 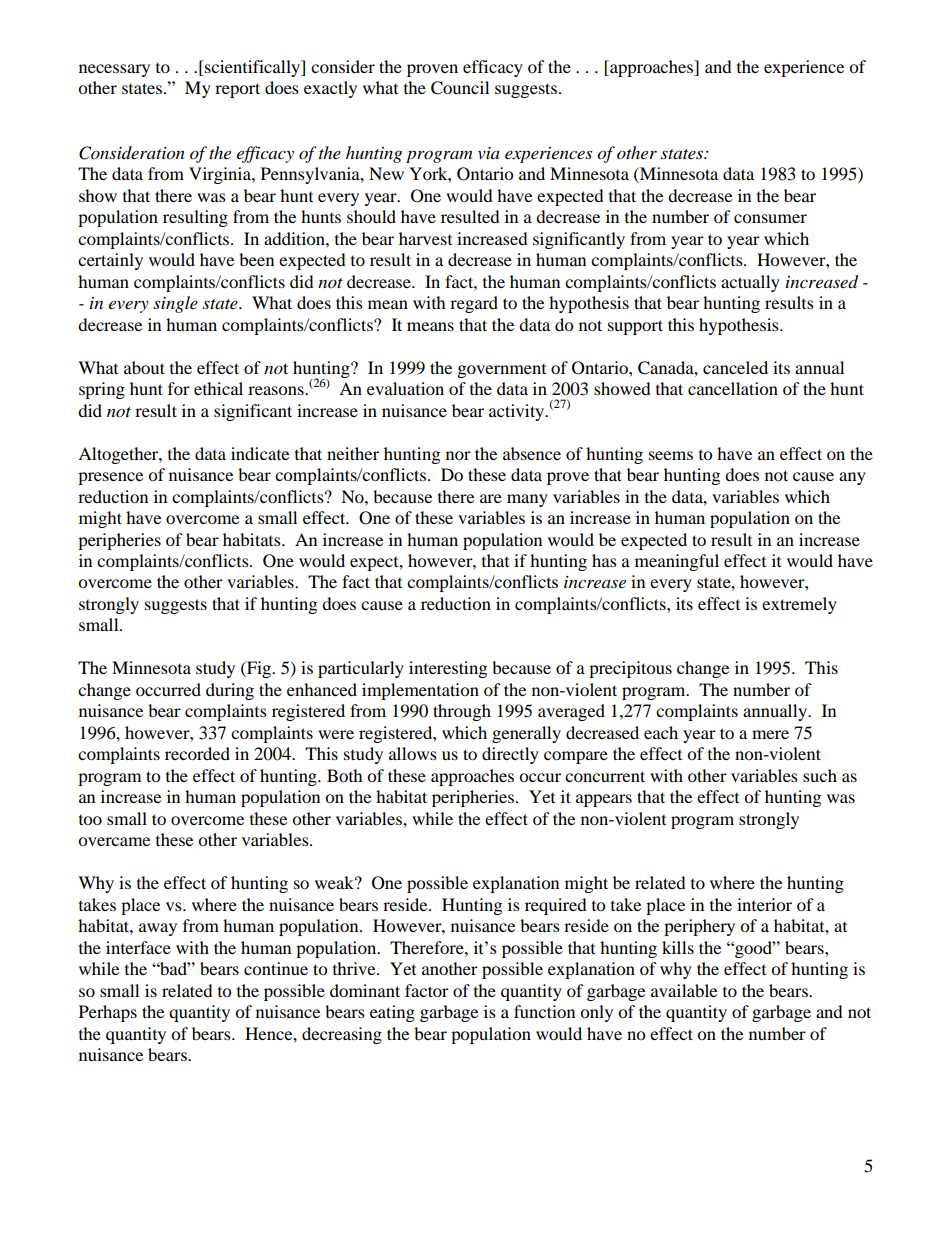 I want to click on recorded, so click(x=197, y=753).
